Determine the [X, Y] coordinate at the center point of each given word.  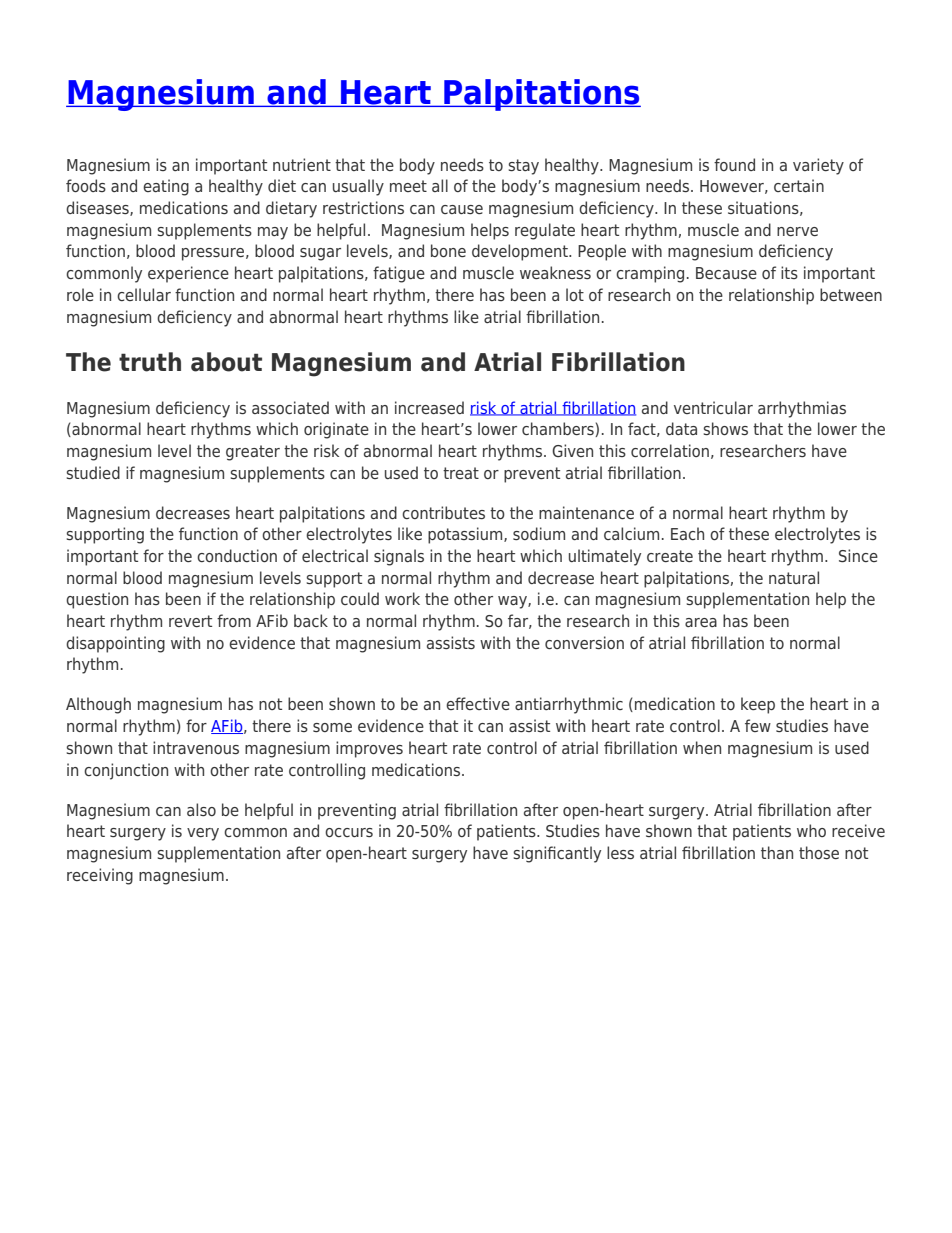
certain [799, 185]
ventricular [713, 407]
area [701, 622]
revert [190, 621]
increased [429, 407]
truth [150, 362]
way [513, 602]
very [203, 834]
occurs [349, 832]
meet [408, 186]
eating [166, 187]
